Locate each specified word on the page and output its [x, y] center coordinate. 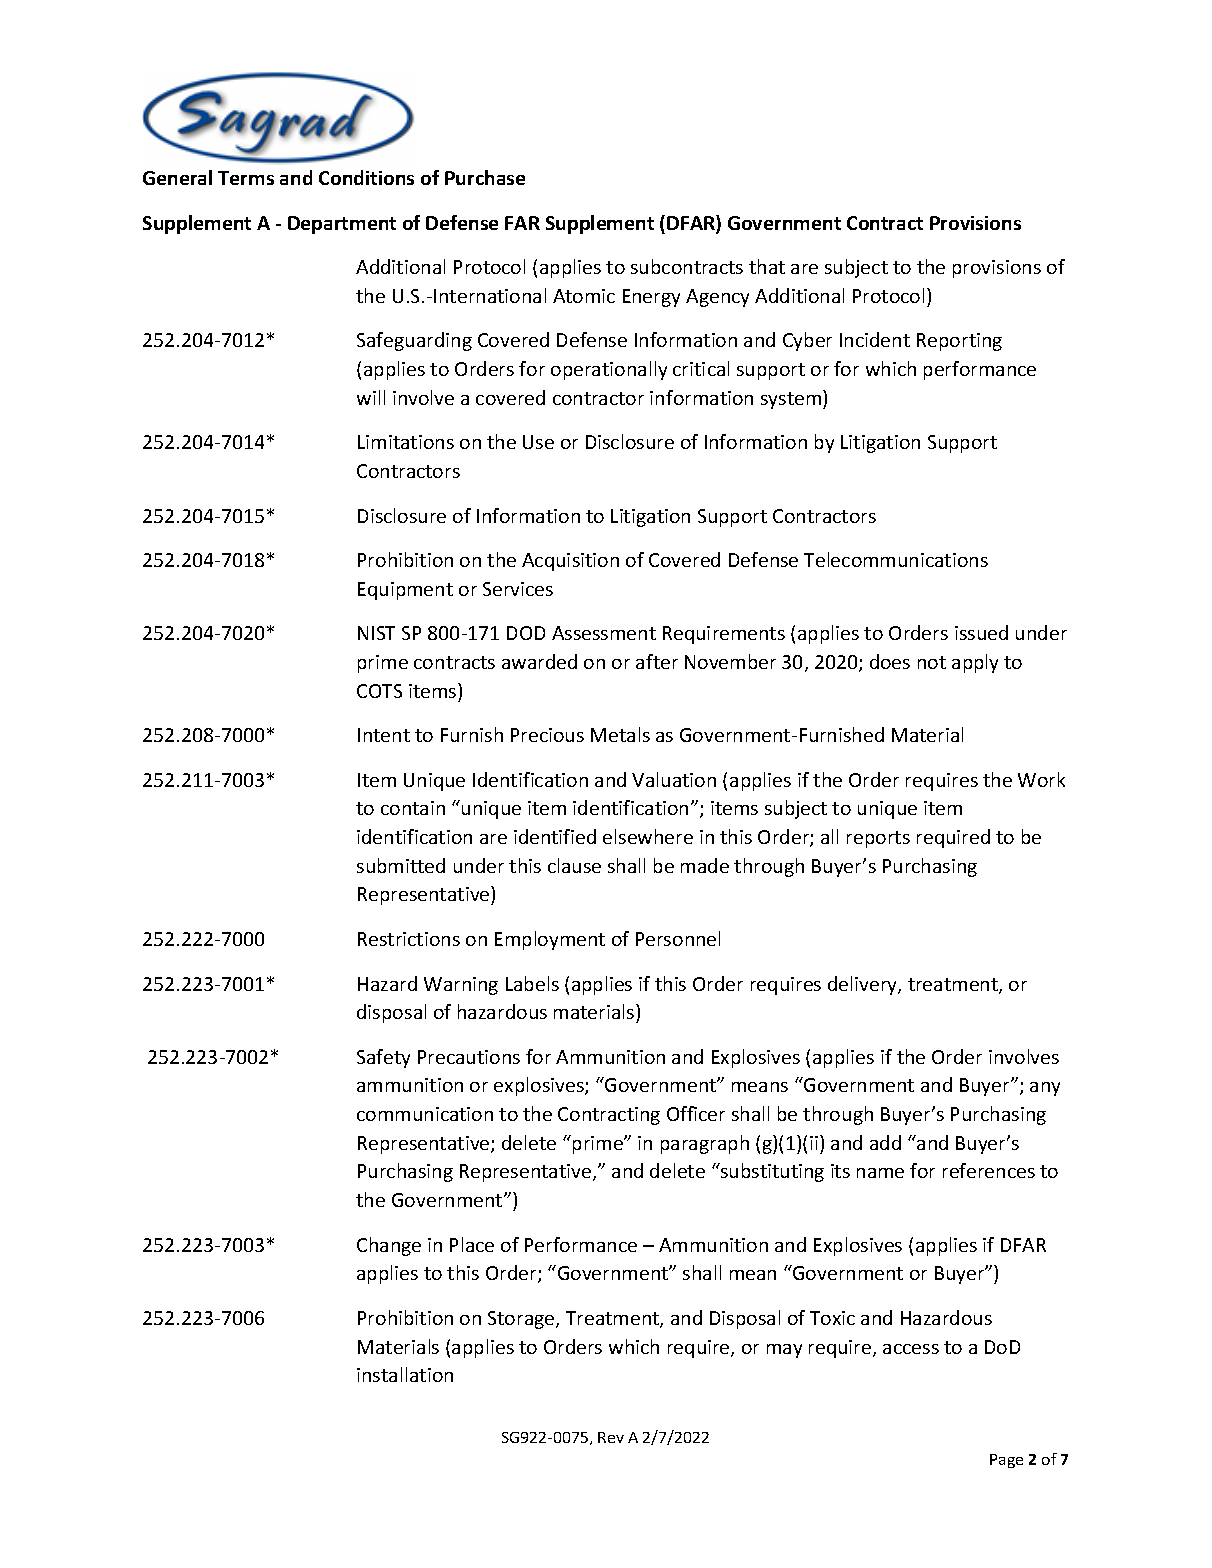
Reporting [959, 342]
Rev [611, 1437]
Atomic [584, 296]
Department [342, 225]
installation [405, 1374]
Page [1006, 1461]
